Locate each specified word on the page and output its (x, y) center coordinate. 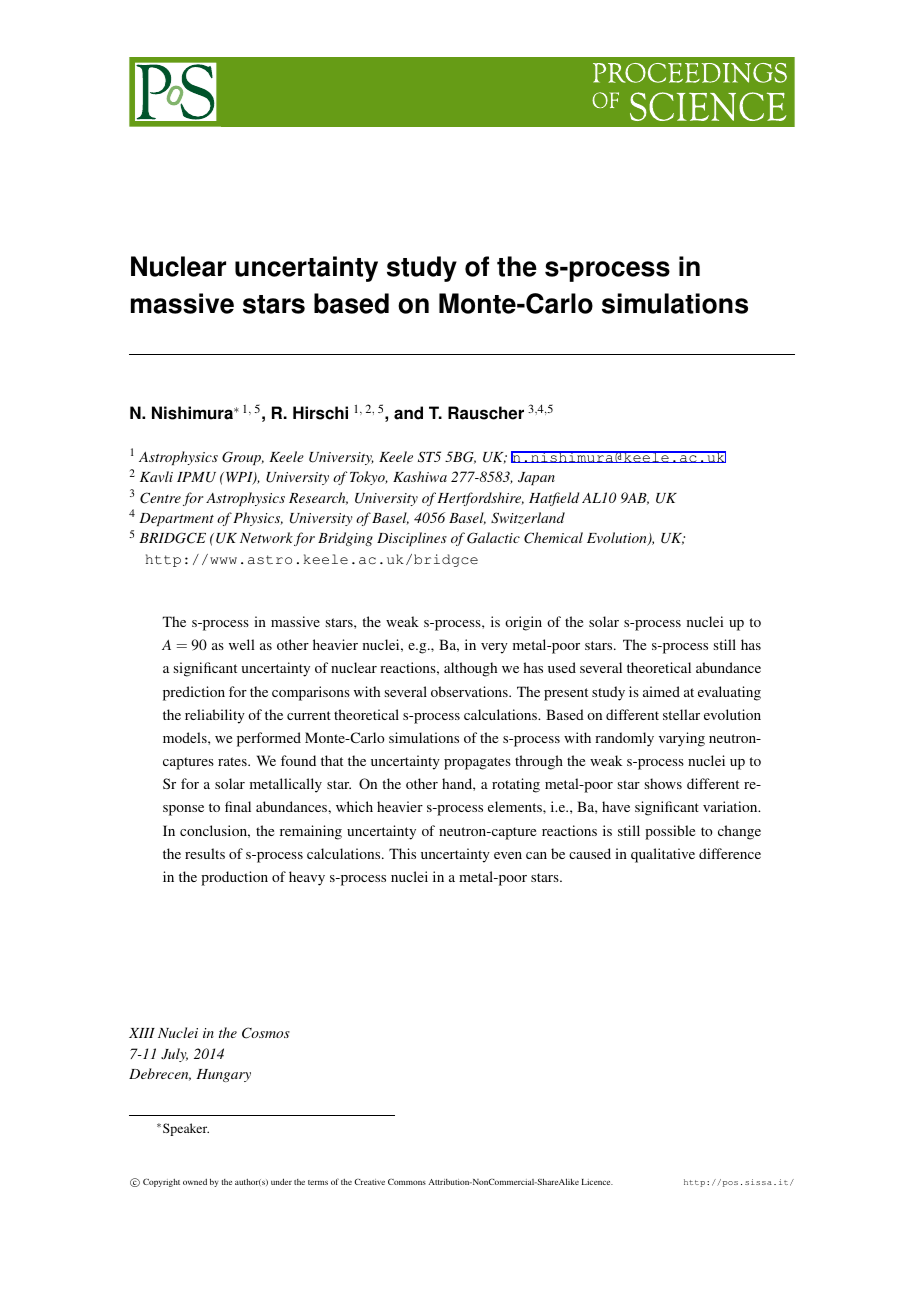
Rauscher (486, 413)
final (238, 806)
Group (243, 458)
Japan (536, 478)
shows (663, 783)
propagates (477, 763)
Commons (407, 1181)
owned (195, 1182)
